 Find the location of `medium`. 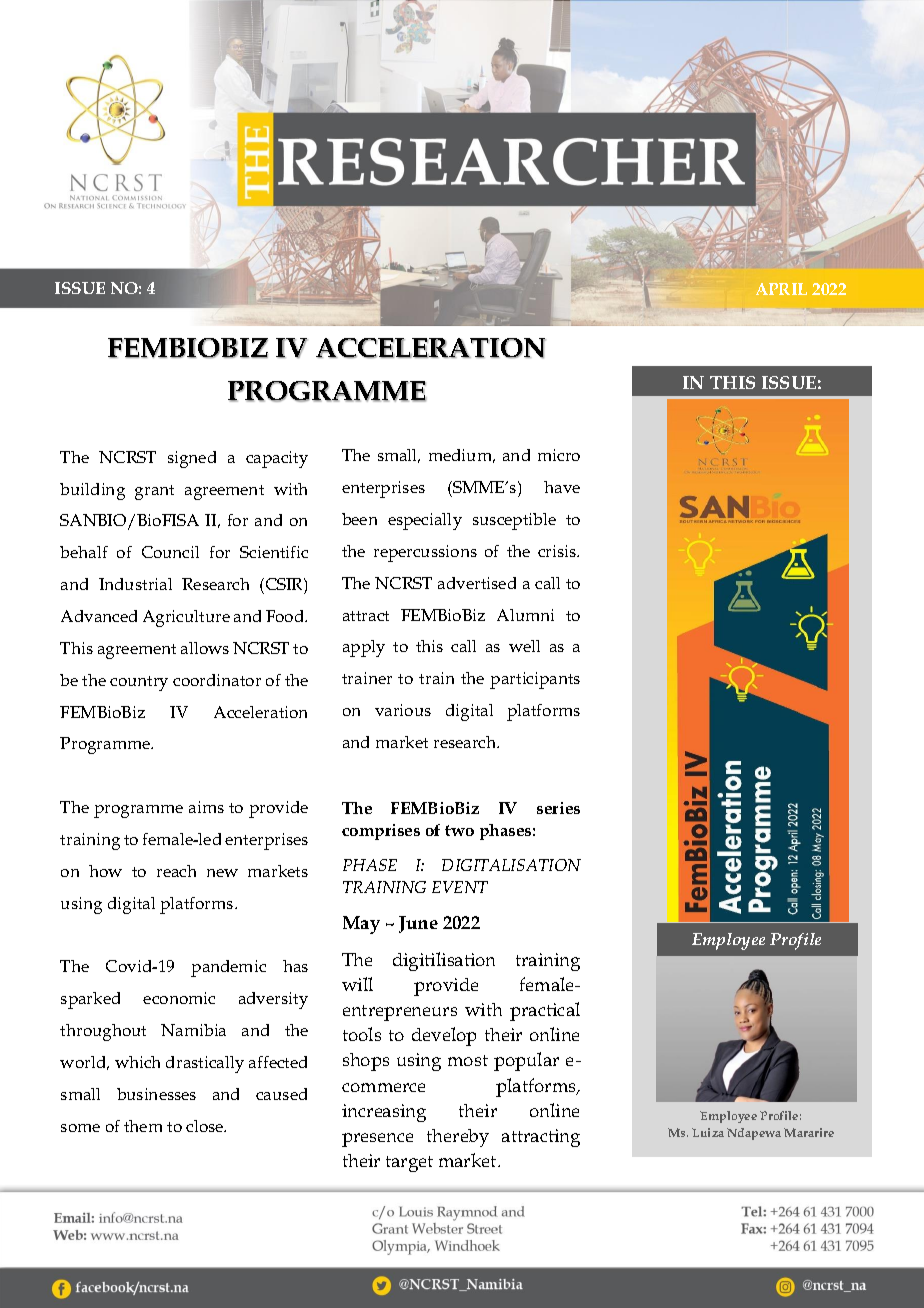

medium is located at coordinates (462, 456).
